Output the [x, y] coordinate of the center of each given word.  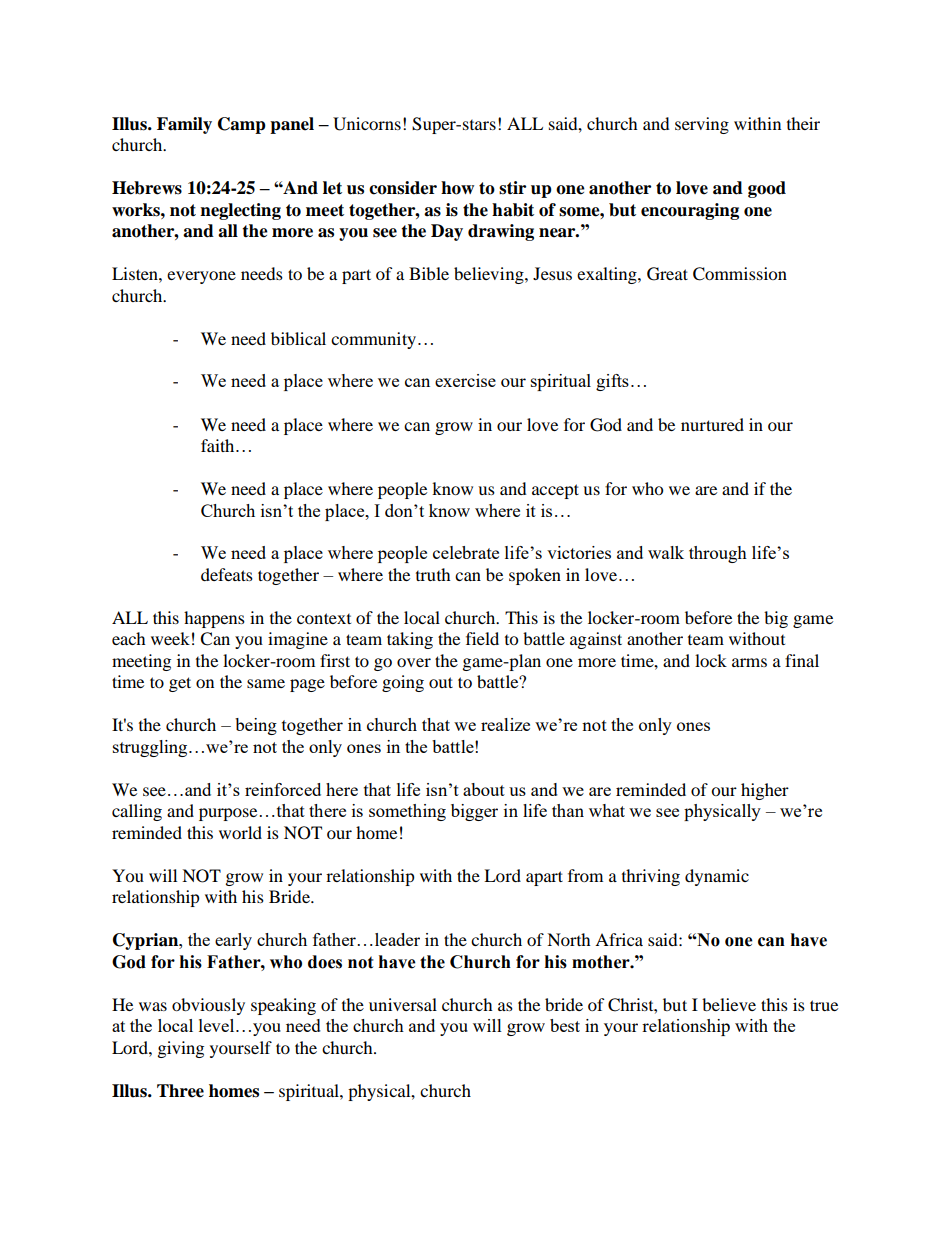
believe [729, 1004]
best [565, 1025]
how [457, 188]
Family [184, 125]
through [718, 554]
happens [214, 619]
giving [181, 1049]
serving [702, 125]
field [482, 638]
